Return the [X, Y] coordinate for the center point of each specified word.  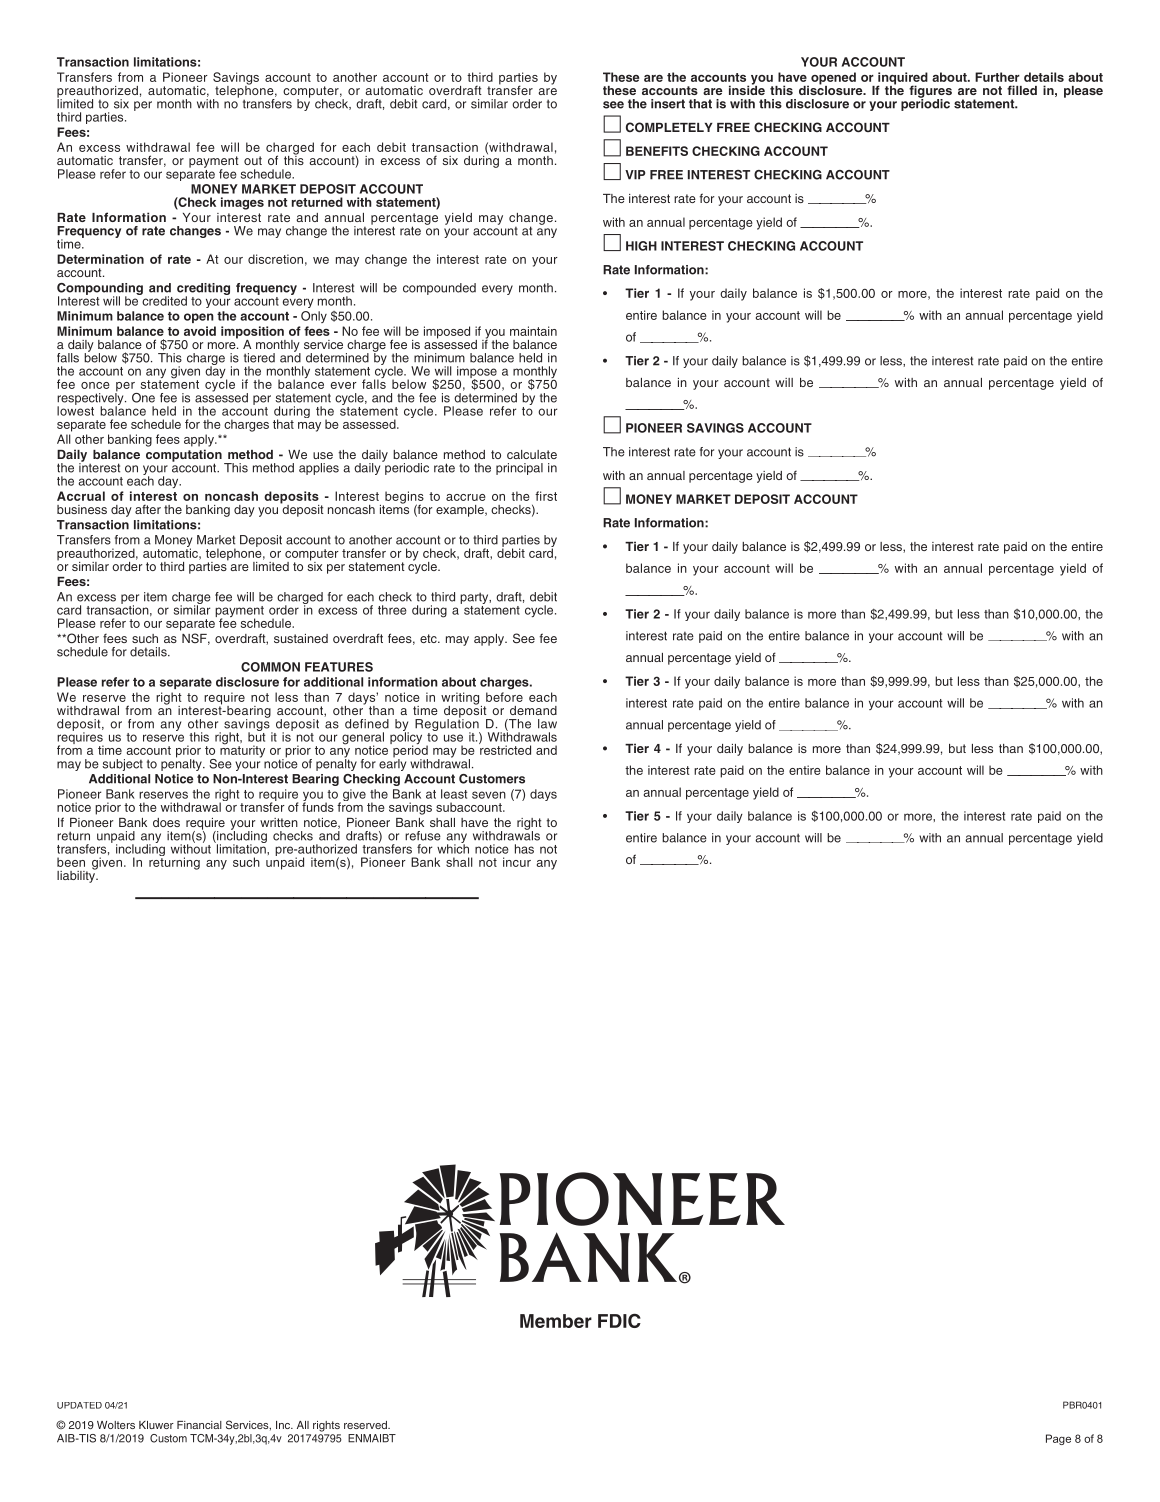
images [242, 203]
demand [533, 710]
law [547, 724]
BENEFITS [657, 151]
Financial [199, 1425]
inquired [902, 79]
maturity [242, 750]
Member [556, 1321]
